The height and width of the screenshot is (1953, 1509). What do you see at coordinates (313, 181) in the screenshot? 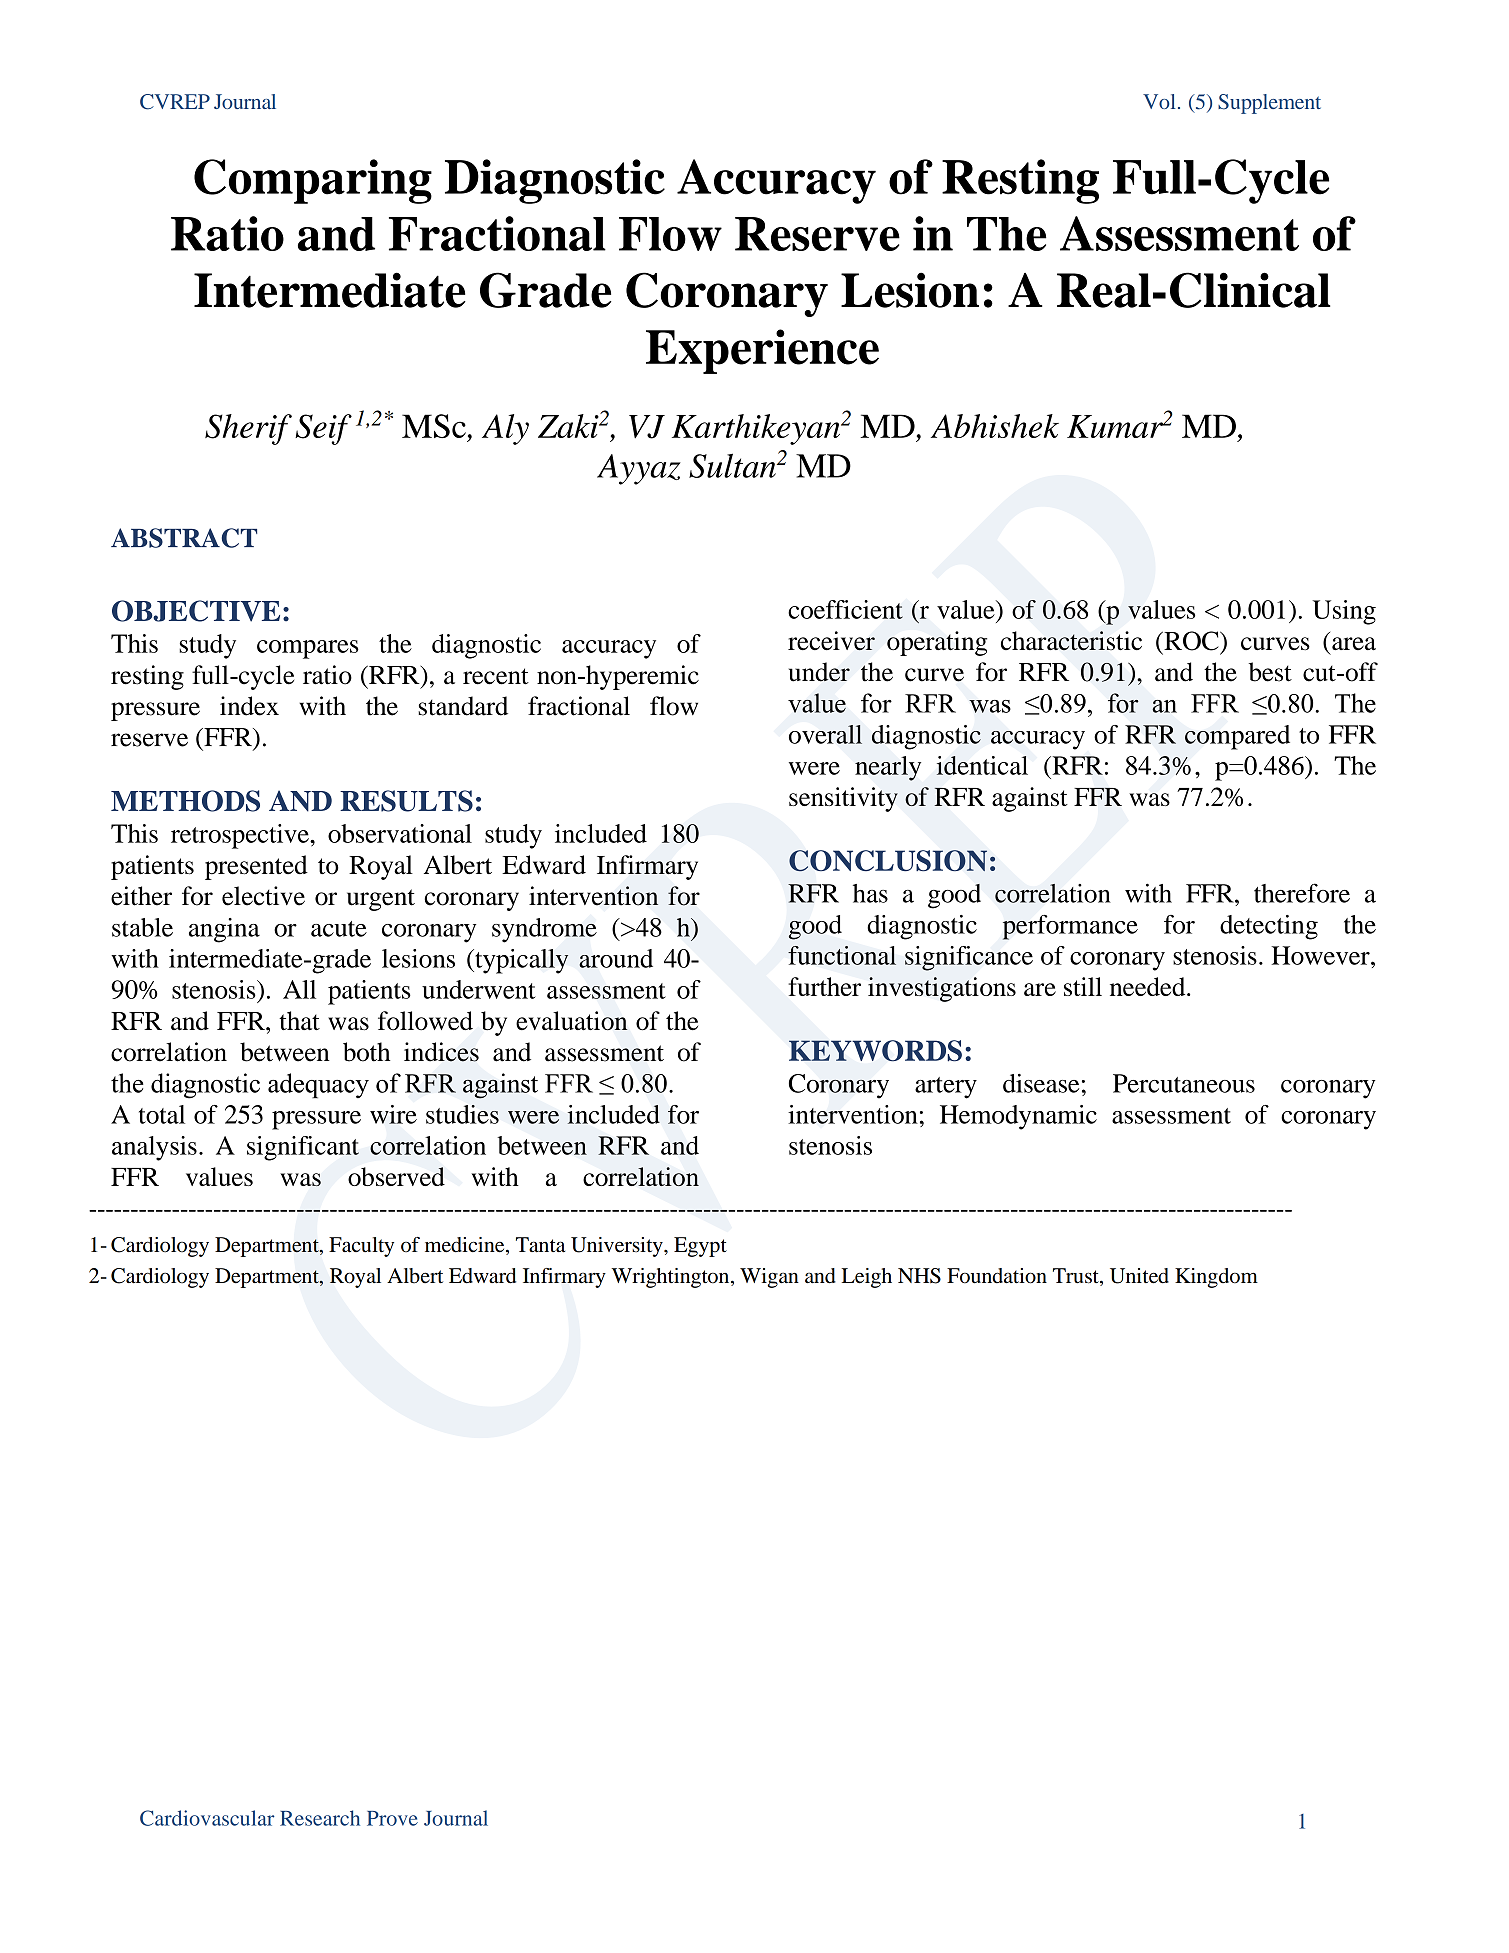
I see `Comparing` at bounding box center [313, 181].
